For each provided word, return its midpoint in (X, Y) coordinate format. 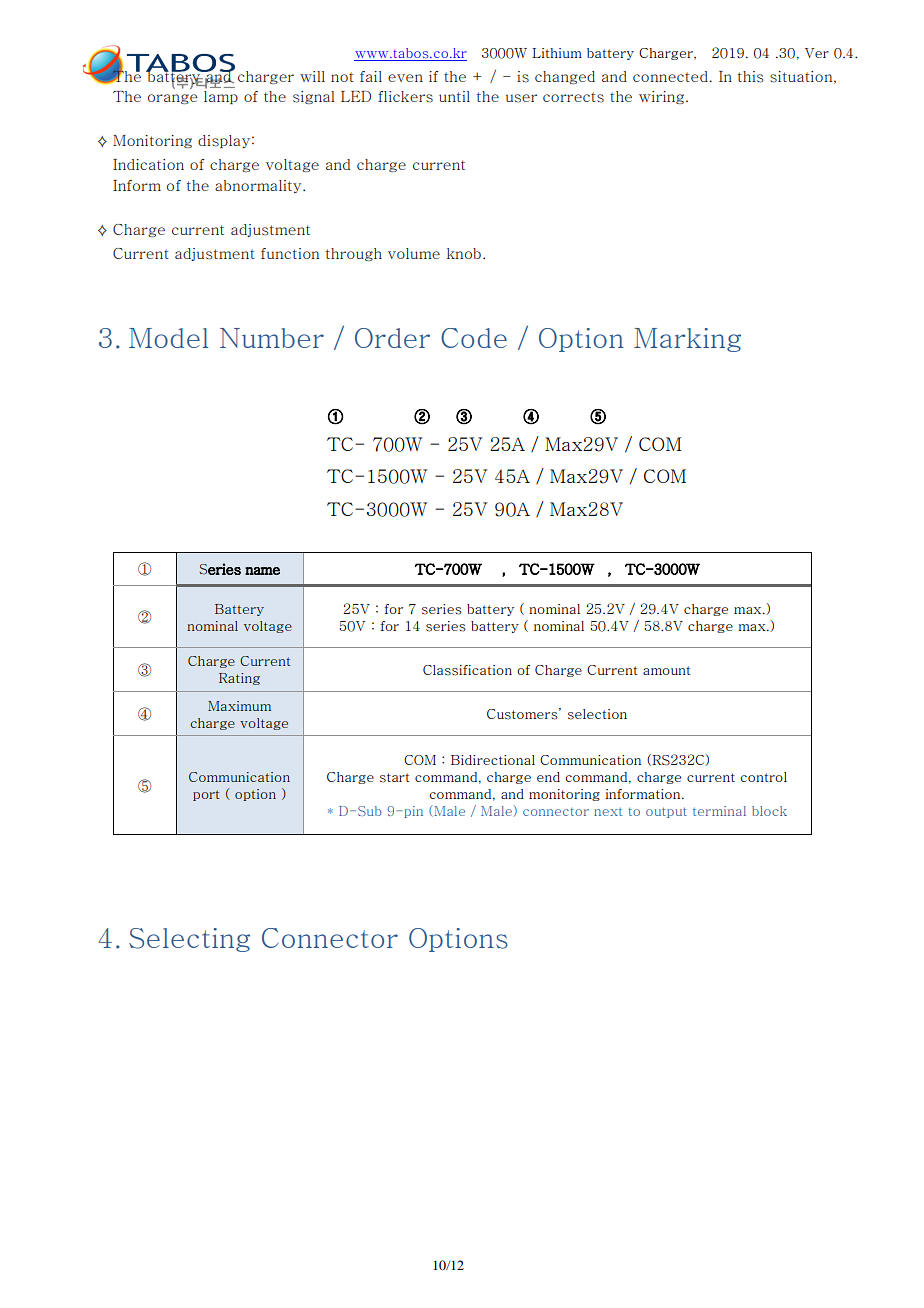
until (454, 96)
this (751, 77)
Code (474, 338)
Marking (687, 340)
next (608, 812)
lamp (221, 96)
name (262, 571)
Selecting (189, 940)
